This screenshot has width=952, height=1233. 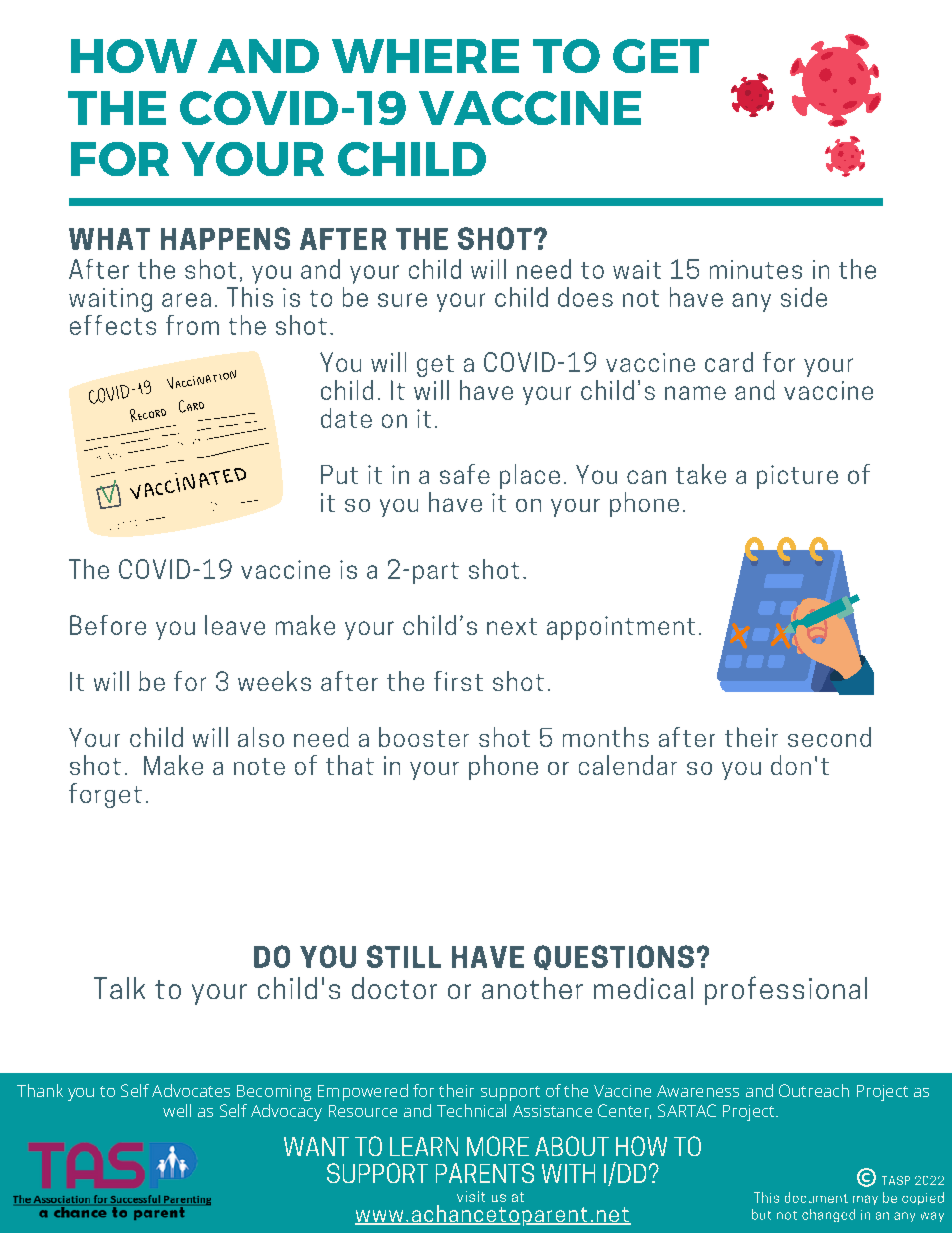 I want to click on Put, so click(x=339, y=474).
